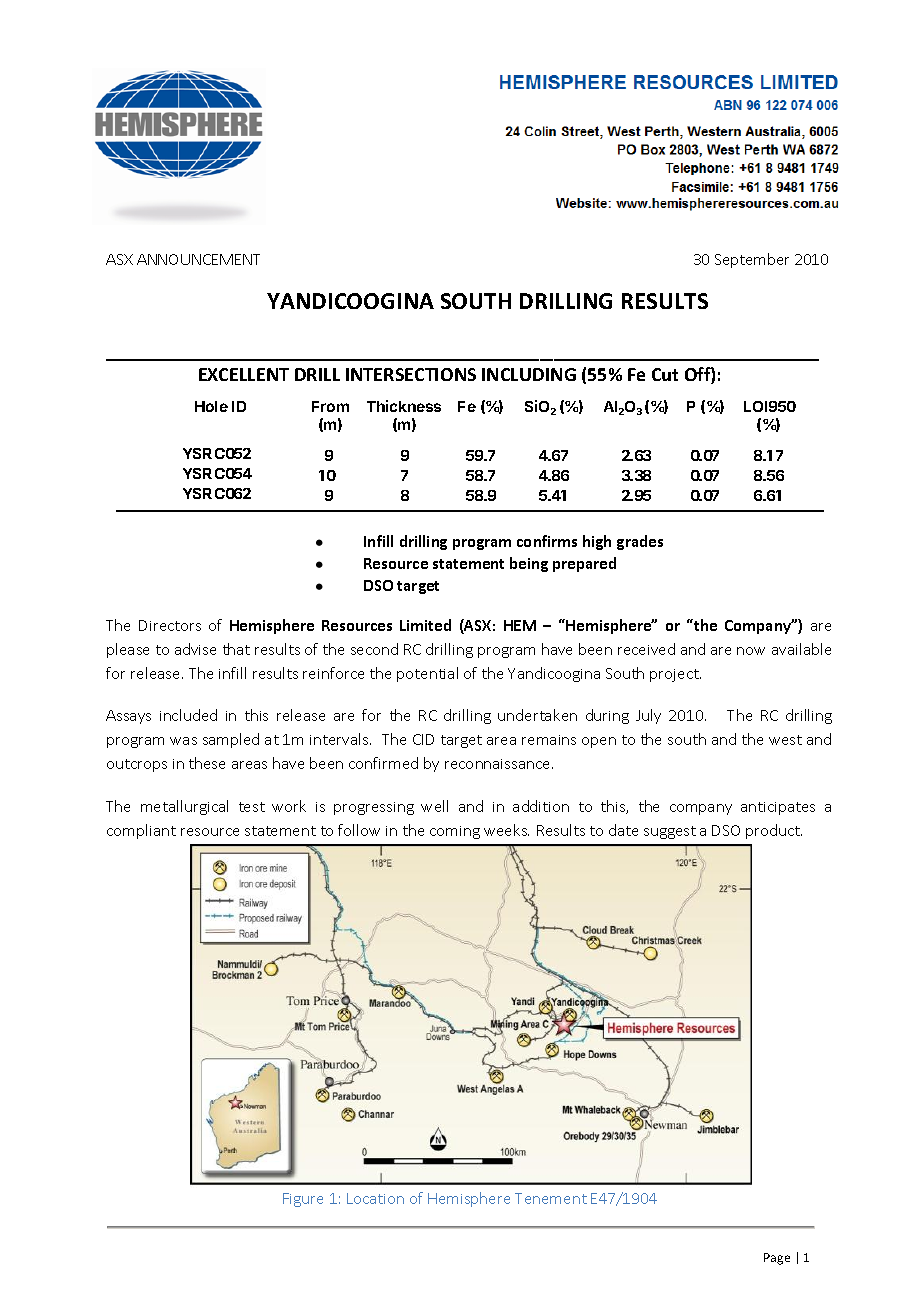 Image resolution: width=924 pixels, height=1308 pixels. I want to click on these, so click(207, 763).
